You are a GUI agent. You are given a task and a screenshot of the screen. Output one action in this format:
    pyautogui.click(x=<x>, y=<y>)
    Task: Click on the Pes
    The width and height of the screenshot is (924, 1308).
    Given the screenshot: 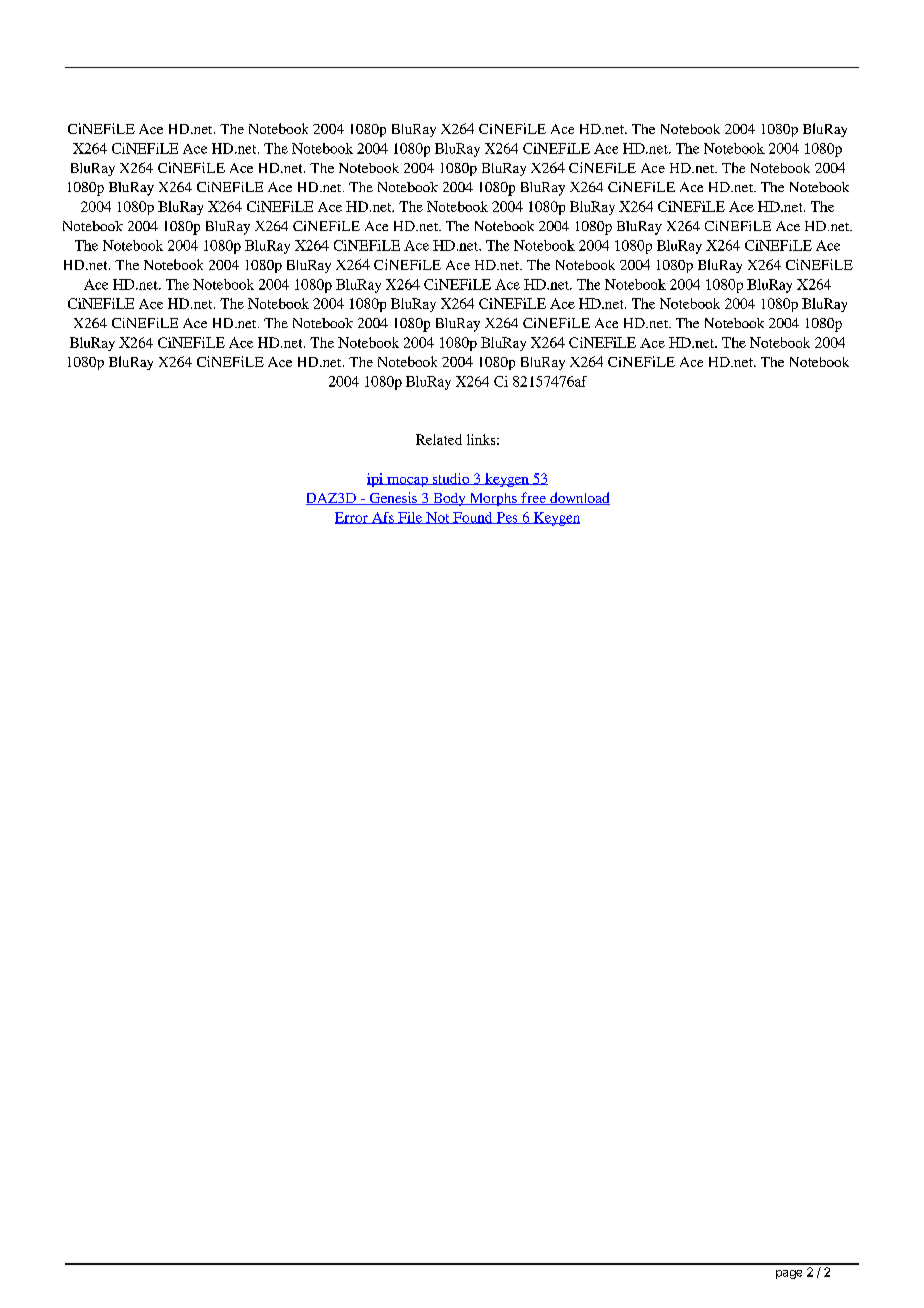 What is the action you would take?
    pyautogui.click(x=507, y=518)
